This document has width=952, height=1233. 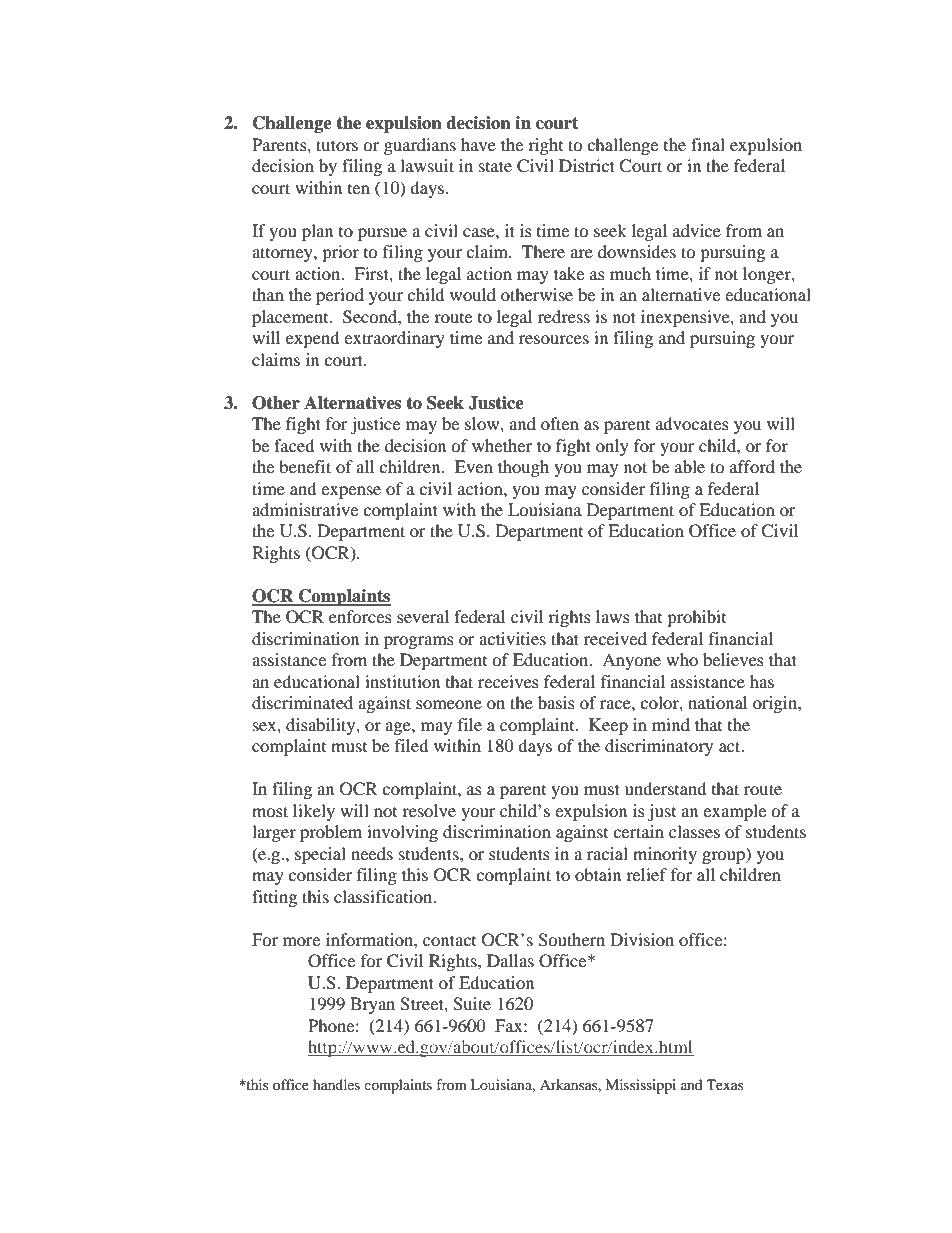 I want to click on benefit, so click(x=305, y=466).
